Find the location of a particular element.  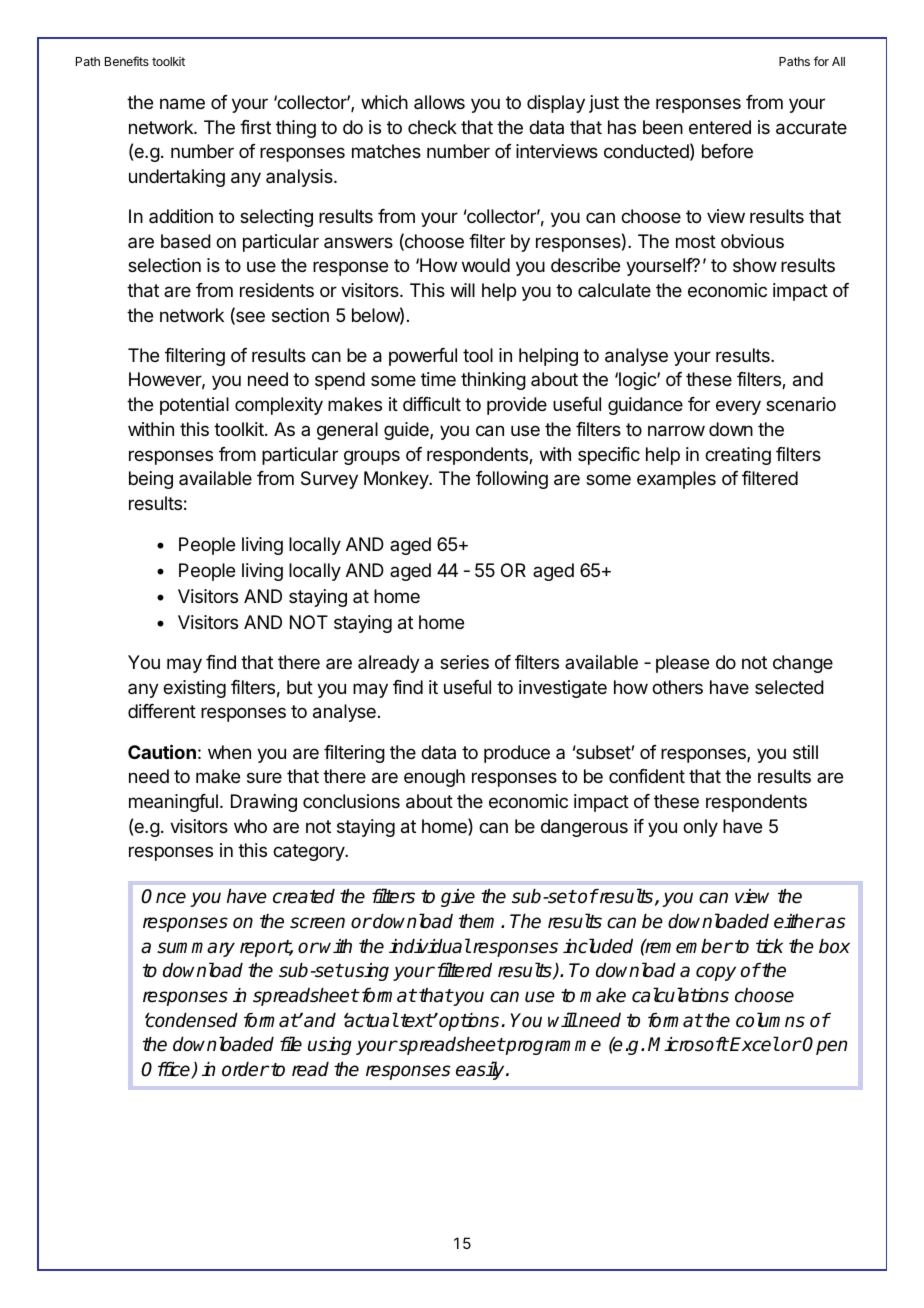

allows is located at coordinates (439, 102).
